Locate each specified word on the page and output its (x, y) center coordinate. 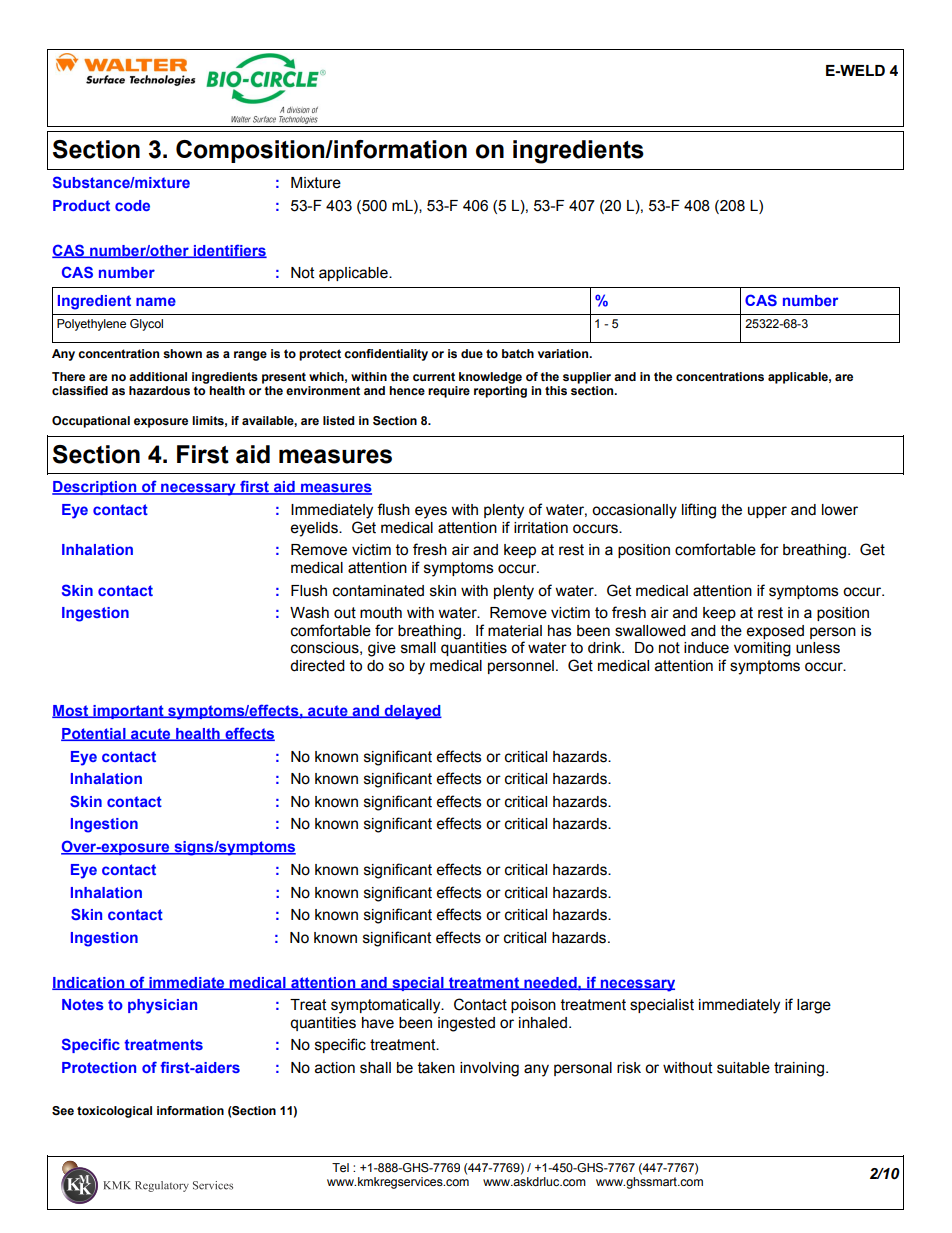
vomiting (762, 649)
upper (767, 512)
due (472, 353)
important (128, 712)
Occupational (91, 422)
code (132, 205)
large (814, 1006)
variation (564, 353)
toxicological (114, 1112)
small (418, 648)
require (449, 392)
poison (533, 1006)
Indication (89, 983)
